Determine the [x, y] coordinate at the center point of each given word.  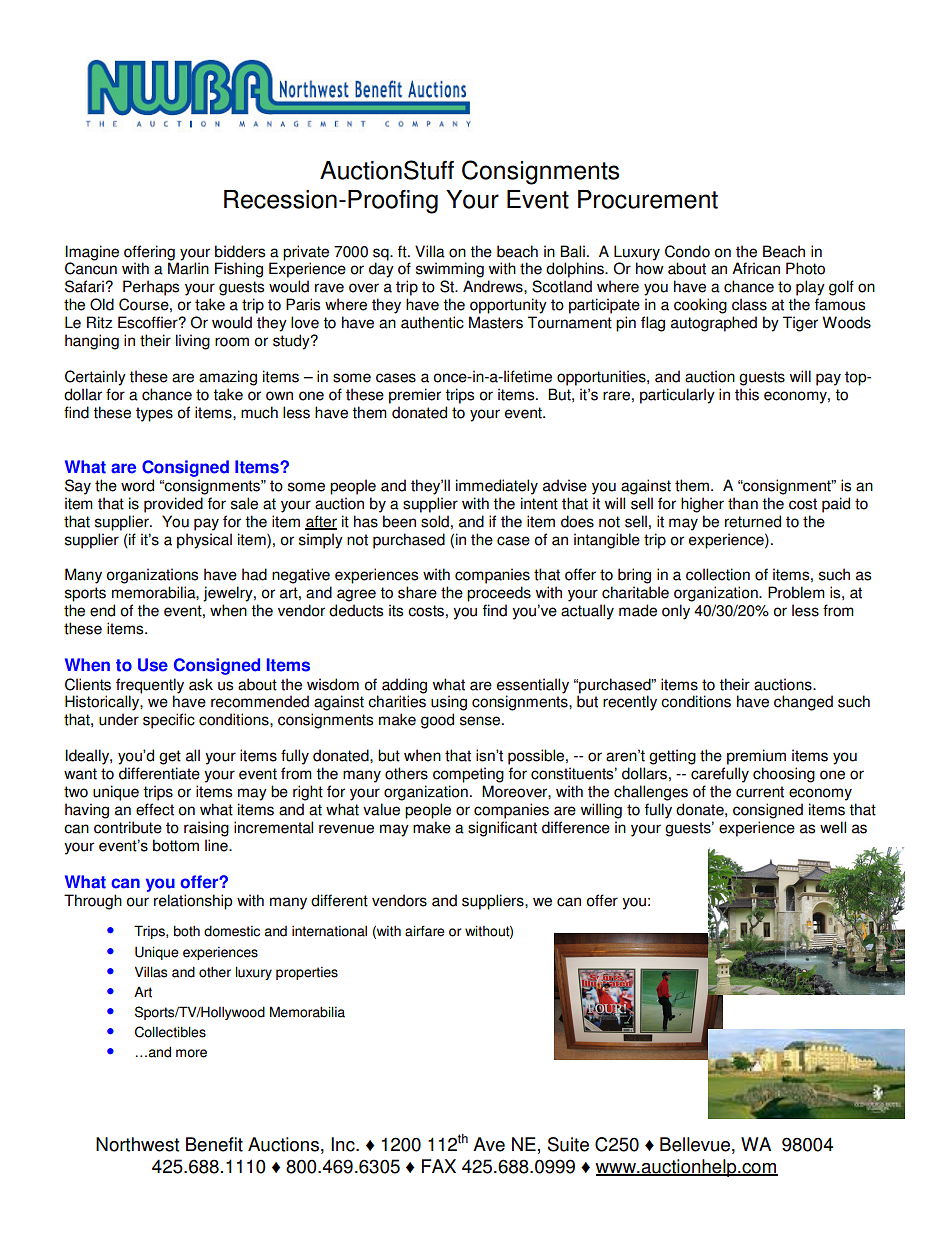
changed [803, 703]
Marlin [188, 267]
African [756, 268]
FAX [439, 1166]
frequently [150, 687]
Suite [568, 1144]
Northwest [137, 1144]
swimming [450, 270]
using [449, 703]
